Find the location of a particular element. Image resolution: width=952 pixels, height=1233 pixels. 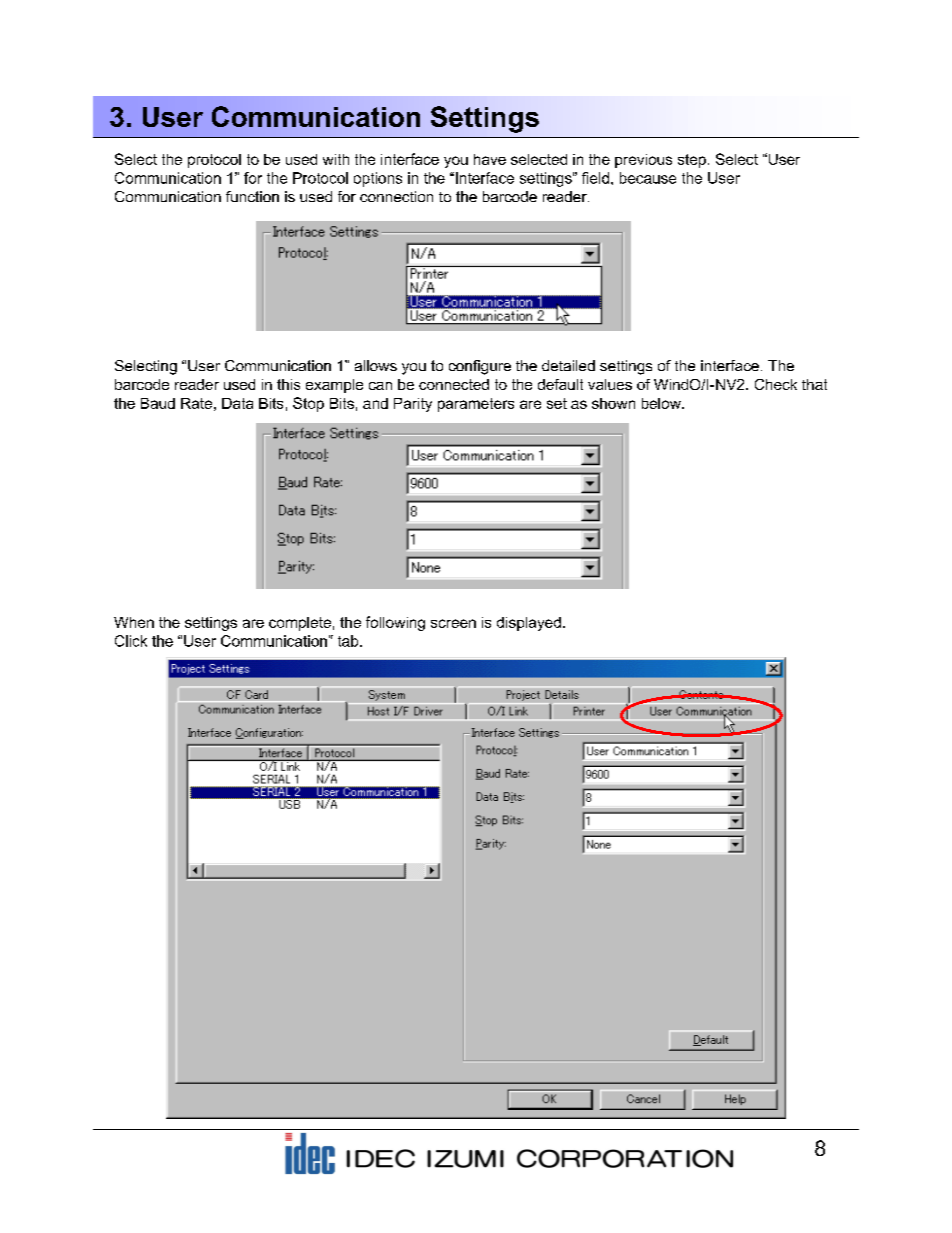

have is located at coordinates (490, 159).
